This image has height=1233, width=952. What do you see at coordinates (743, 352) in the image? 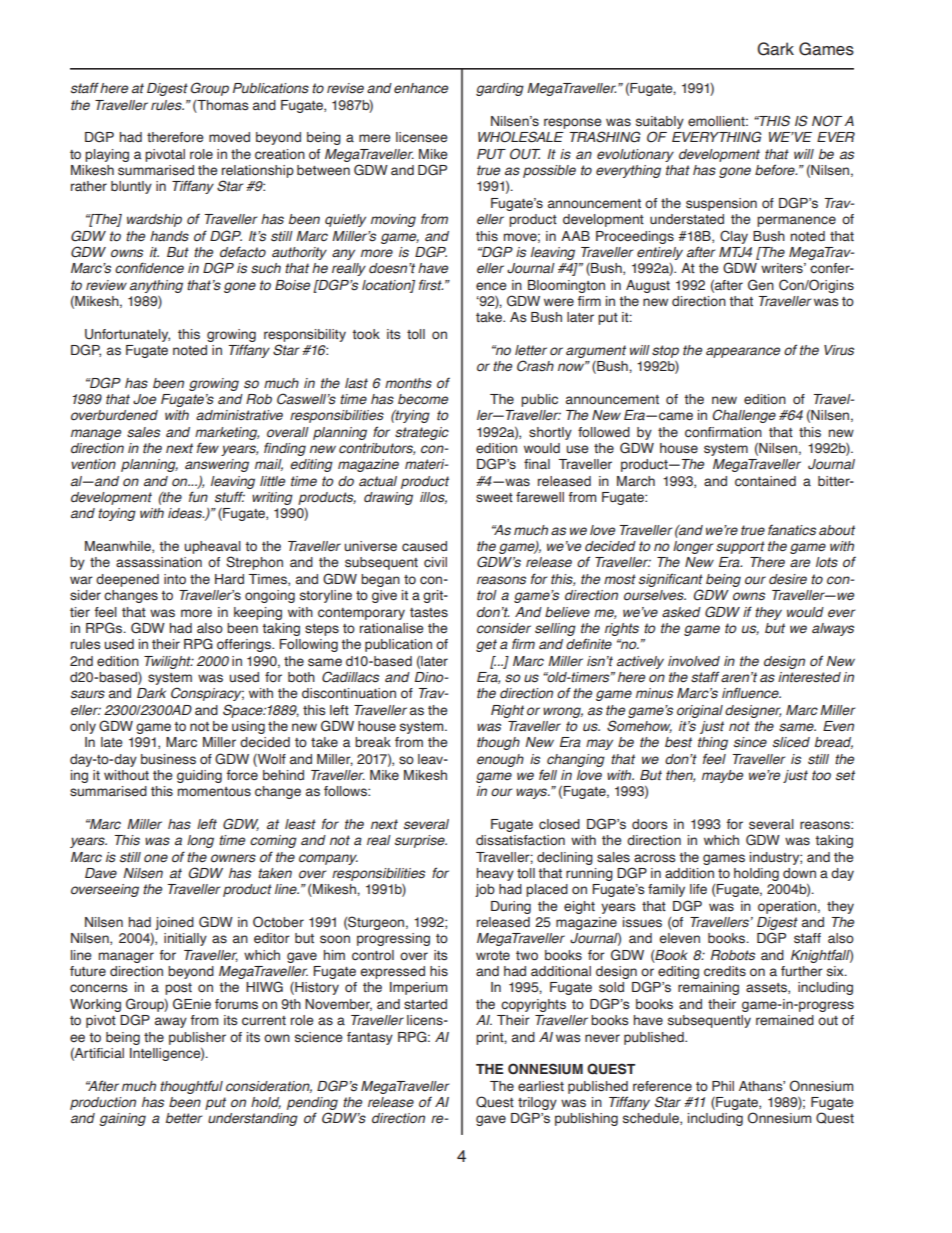
I see `appearance` at bounding box center [743, 352].
